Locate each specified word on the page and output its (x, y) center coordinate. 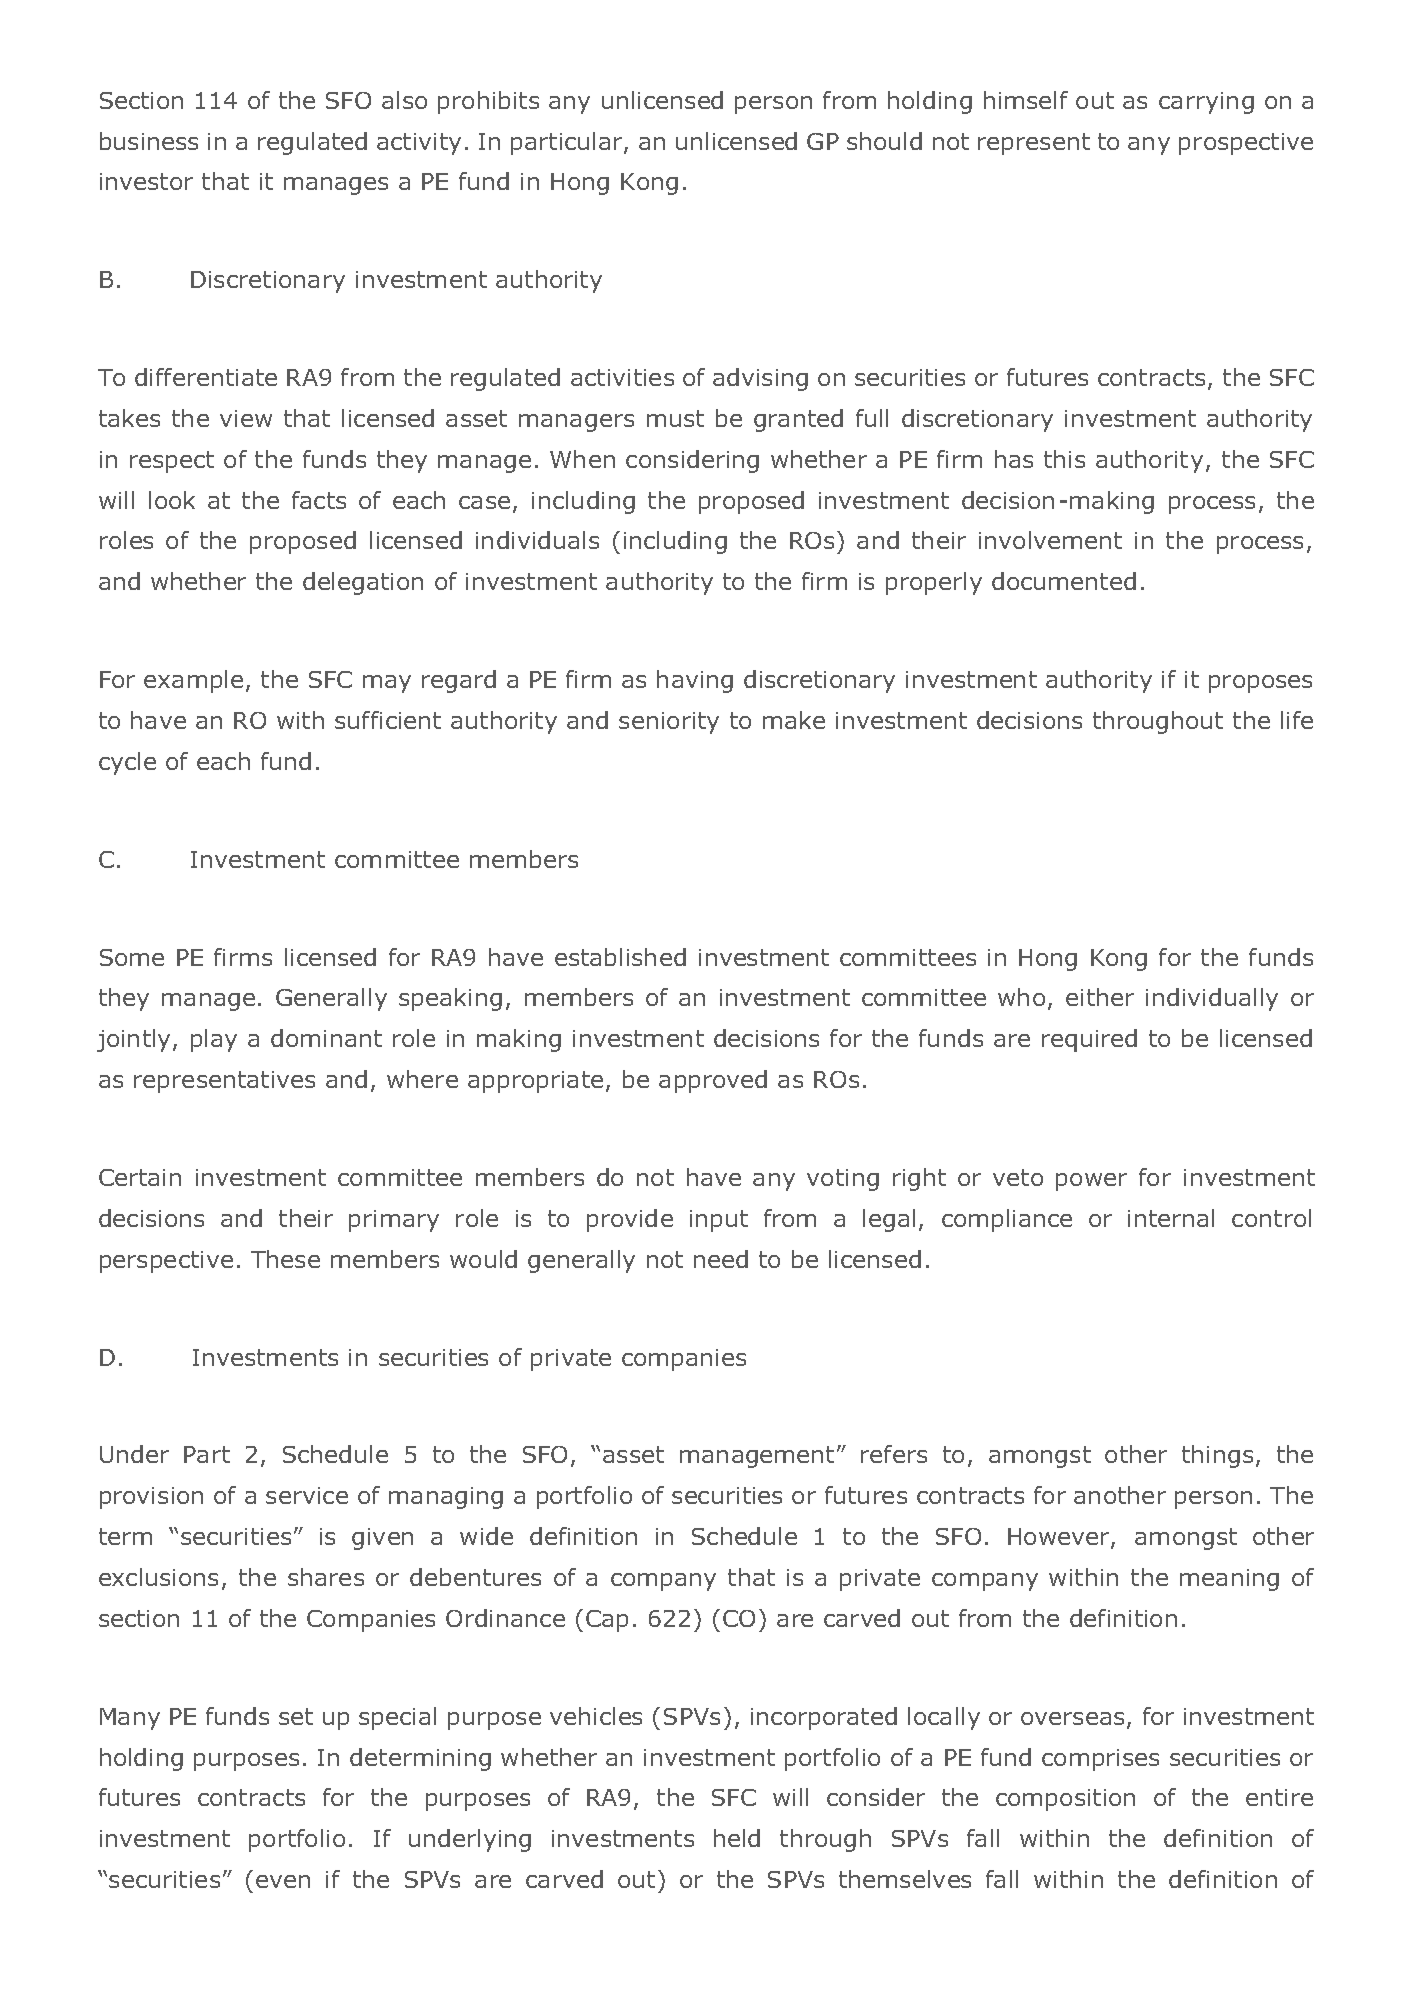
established (620, 957)
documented (1064, 581)
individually (1212, 999)
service (307, 1495)
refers (894, 1454)
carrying (1206, 103)
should (884, 141)
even (283, 1881)
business (149, 141)
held (737, 1838)
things (1217, 1456)
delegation (363, 583)
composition (1065, 1800)
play (214, 1040)
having (695, 681)
